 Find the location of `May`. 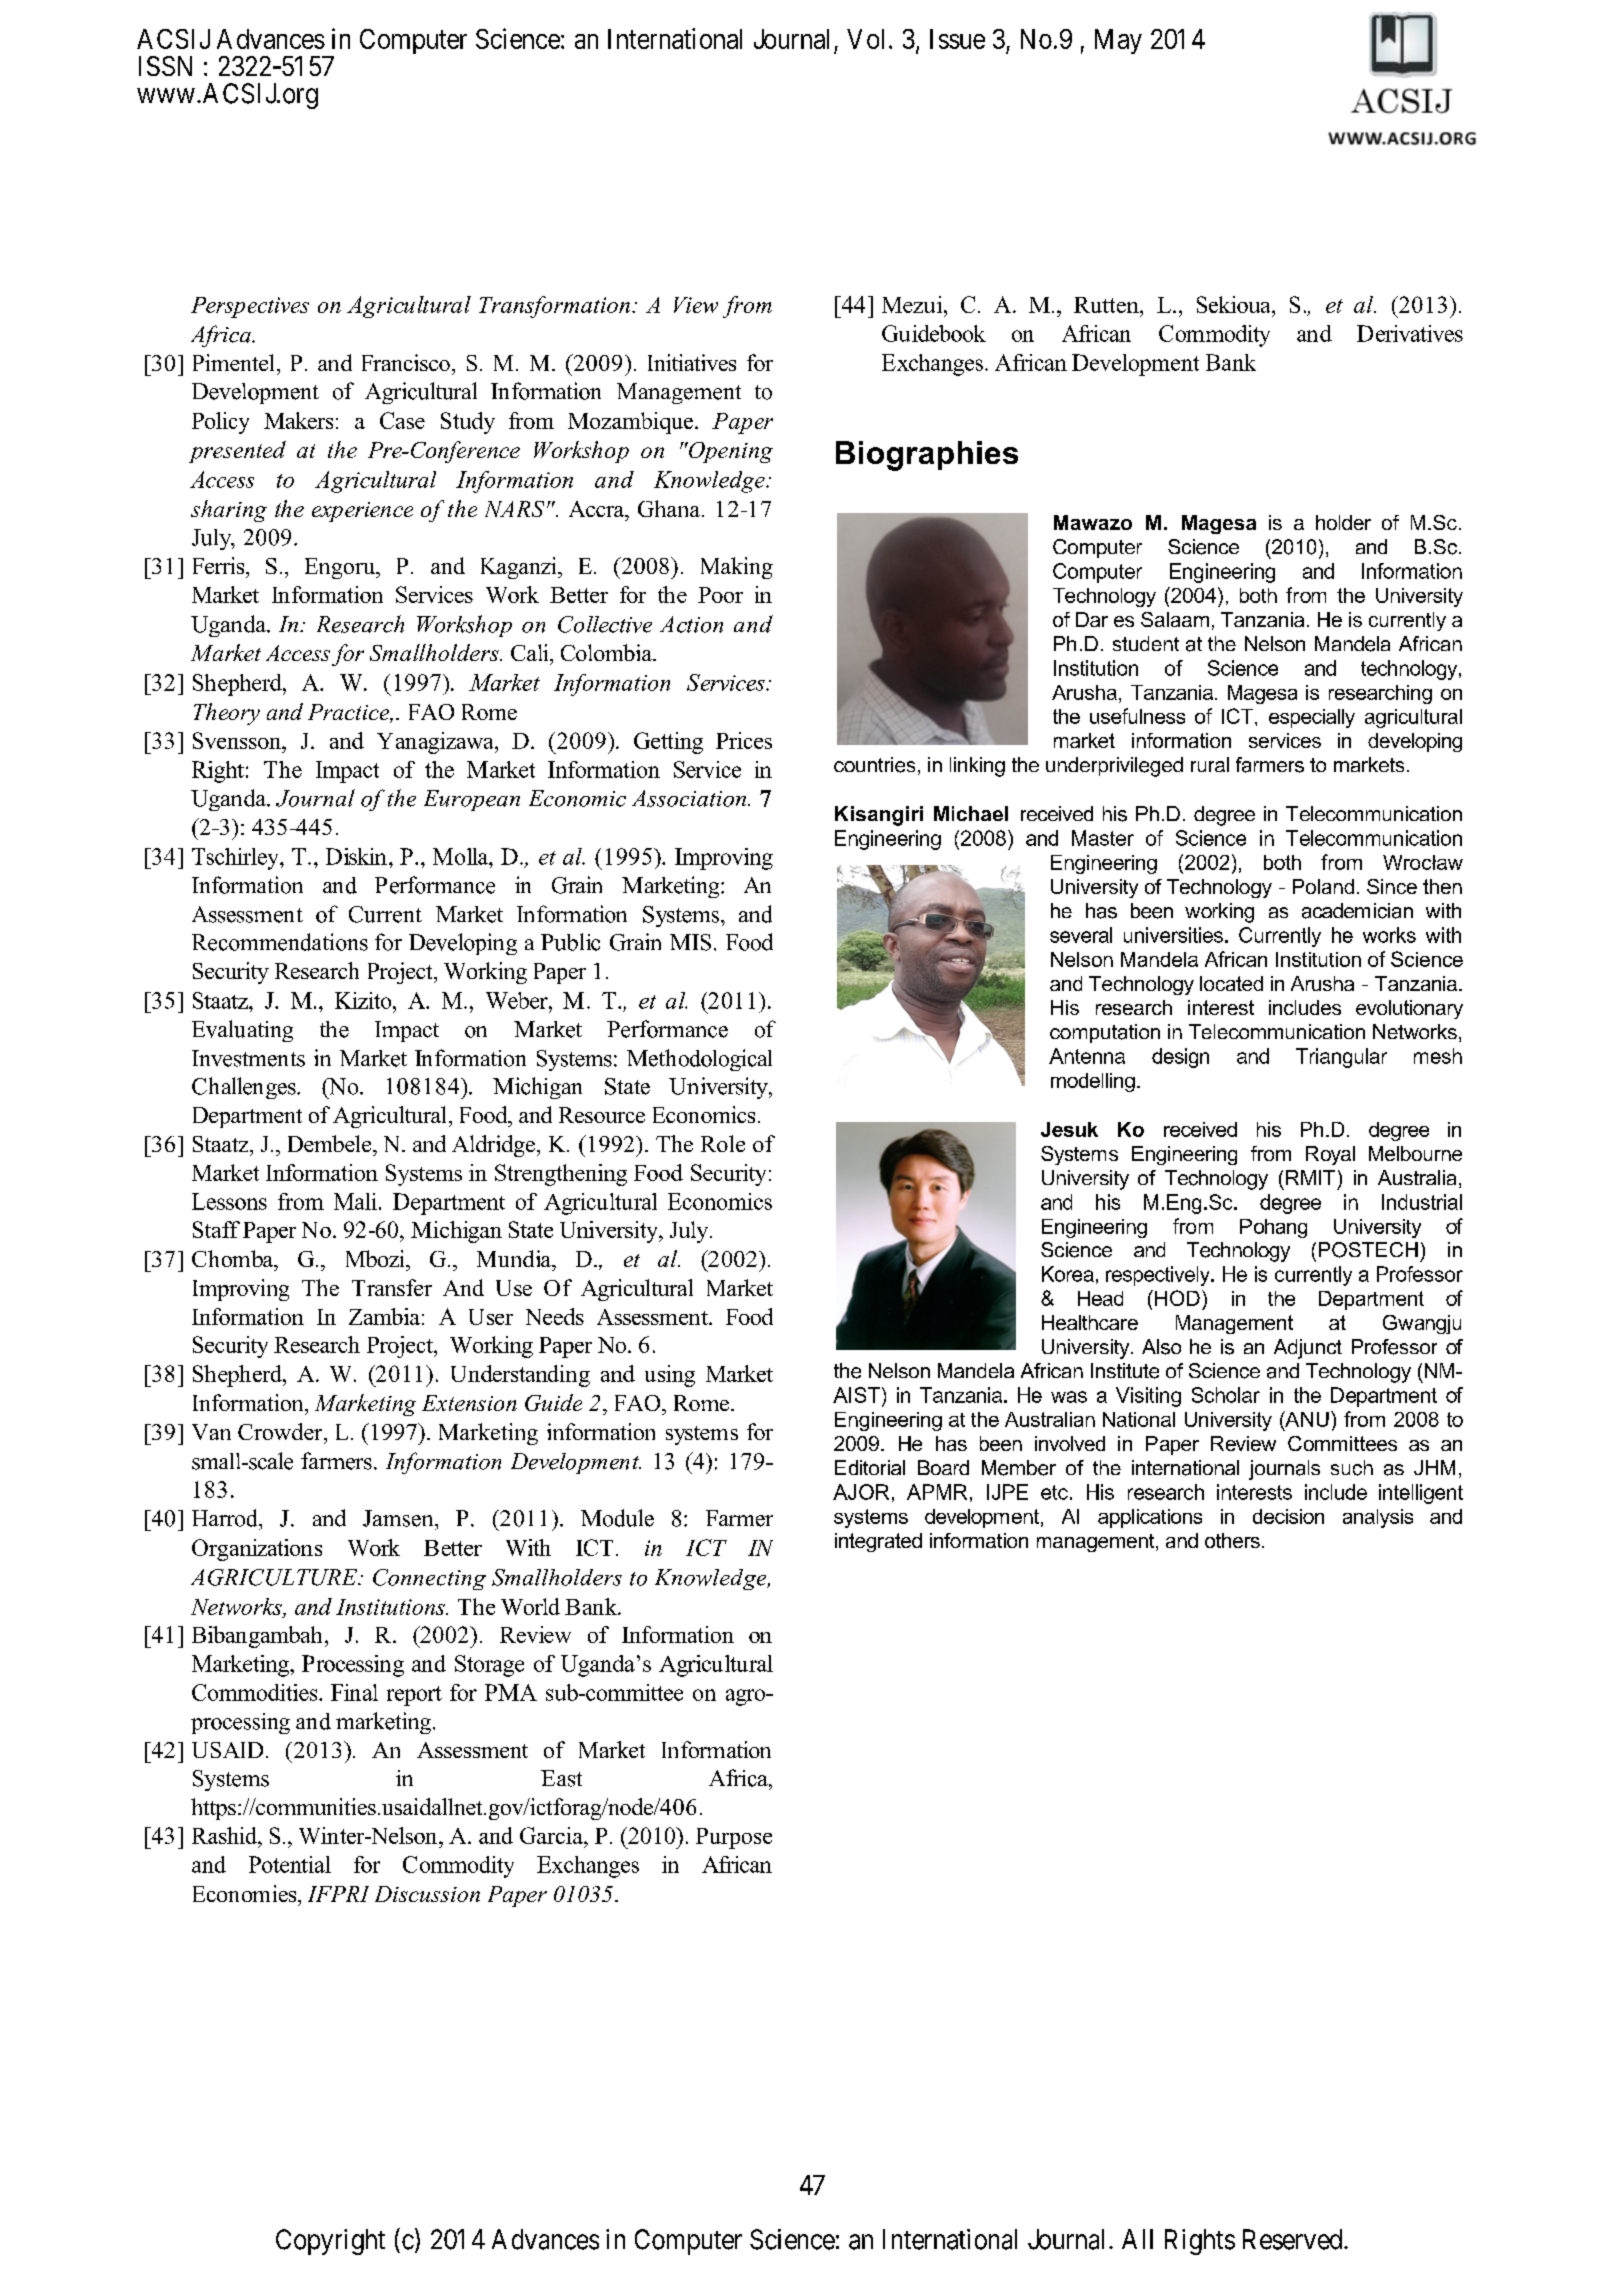

May is located at coordinates (1118, 41).
